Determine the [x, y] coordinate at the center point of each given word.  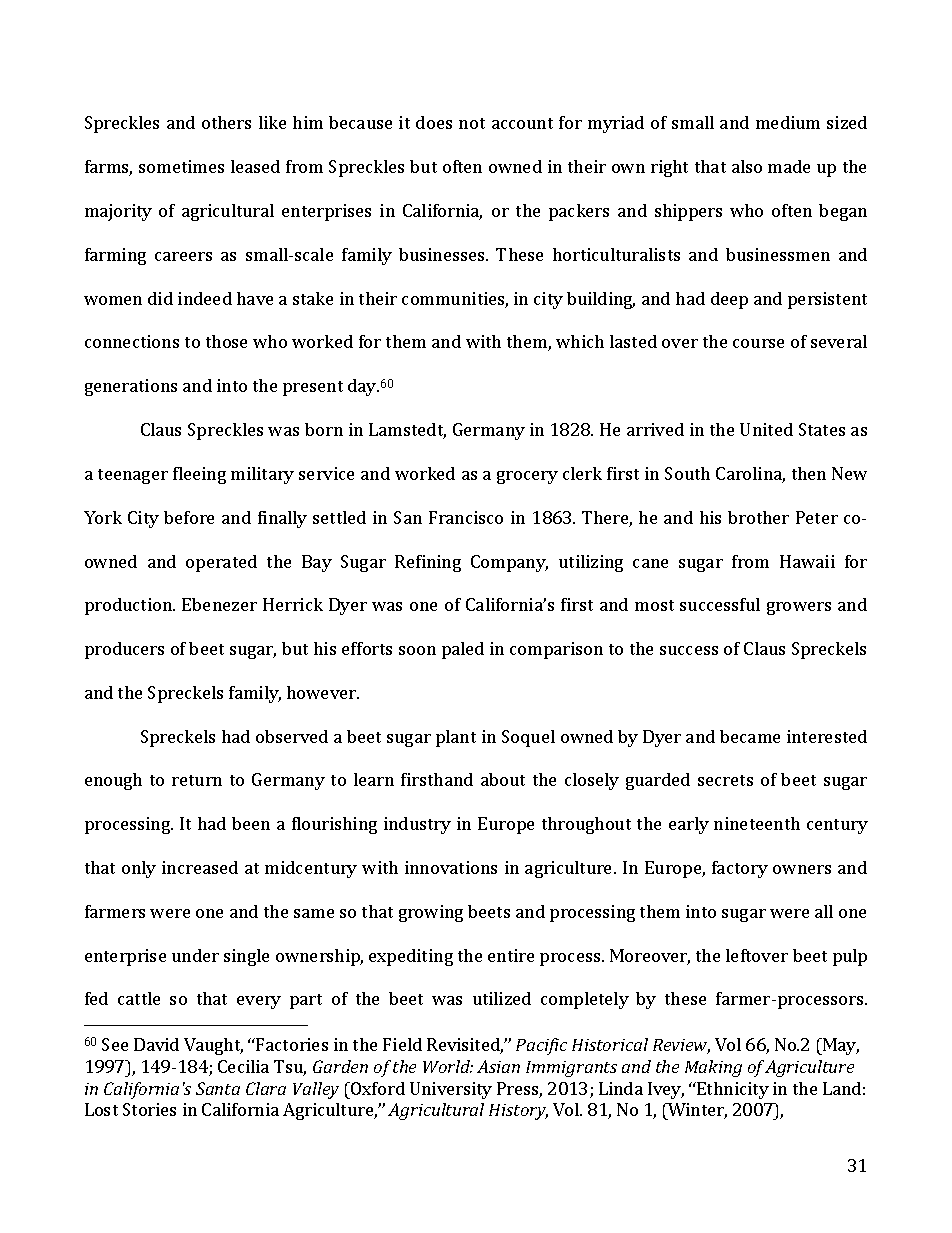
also [747, 166]
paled [463, 650]
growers [799, 608]
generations [131, 387]
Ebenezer [219, 604]
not [472, 123]
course [758, 343]
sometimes [181, 166]
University [451, 1090]
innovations [451, 867]
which [580, 341]
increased [200, 867]
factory [740, 869]
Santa [218, 1088]
